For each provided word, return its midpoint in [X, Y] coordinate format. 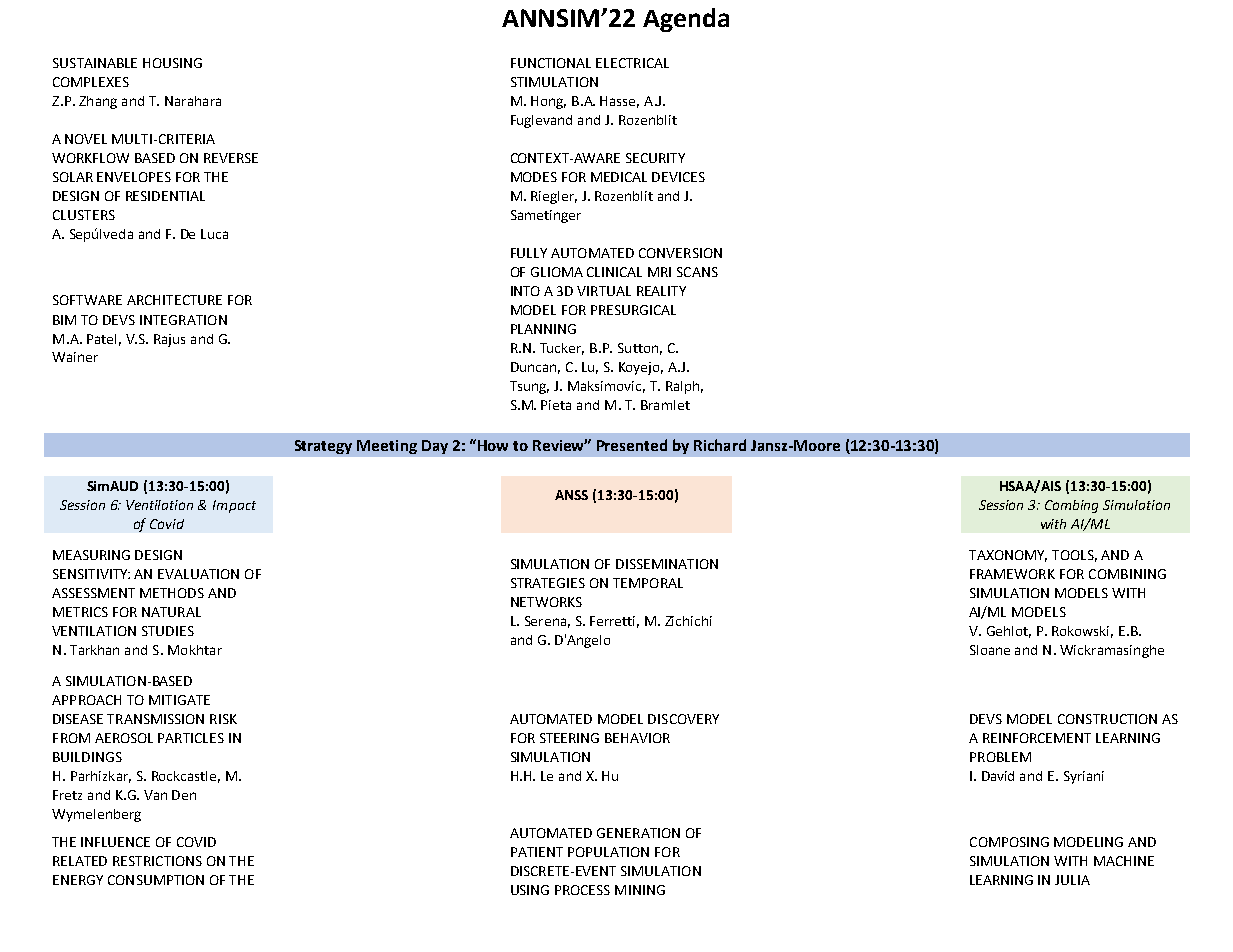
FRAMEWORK [1012, 574]
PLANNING [543, 329]
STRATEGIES [548, 583]
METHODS [172, 593]
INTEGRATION [183, 320]
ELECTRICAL [632, 63]
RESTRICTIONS [157, 861]
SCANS [697, 272]
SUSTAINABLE [95, 63]
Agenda [686, 20]
